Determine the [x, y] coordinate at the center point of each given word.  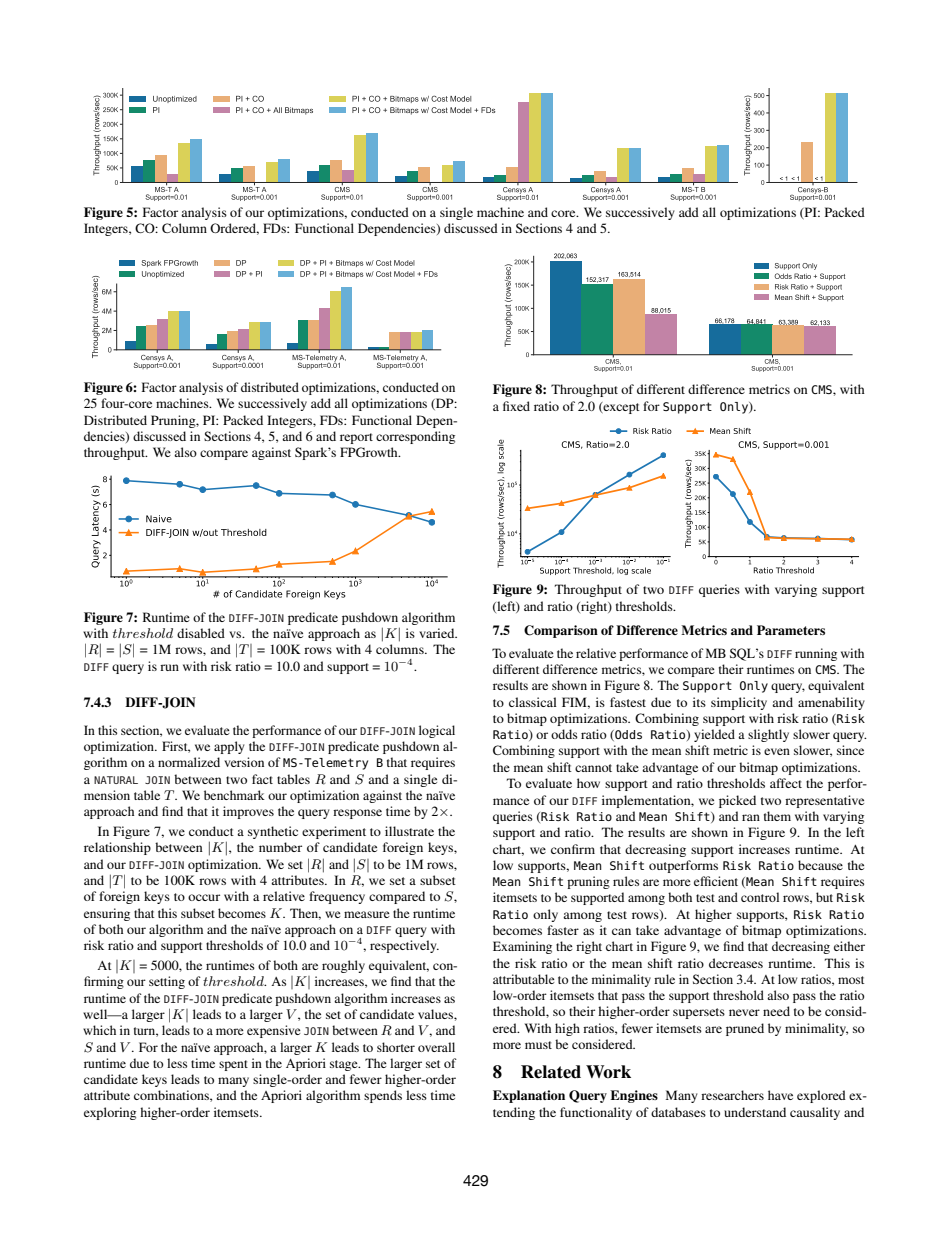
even [777, 751]
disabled [201, 633]
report [356, 438]
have [780, 1095]
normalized [189, 762]
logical [437, 731]
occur [204, 897]
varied [438, 633]
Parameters [791, 630]
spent [233, 1065]
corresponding [415, 437]
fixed [516, 406]
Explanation [529, 1096]
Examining [522, 947]
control [760, 897]
